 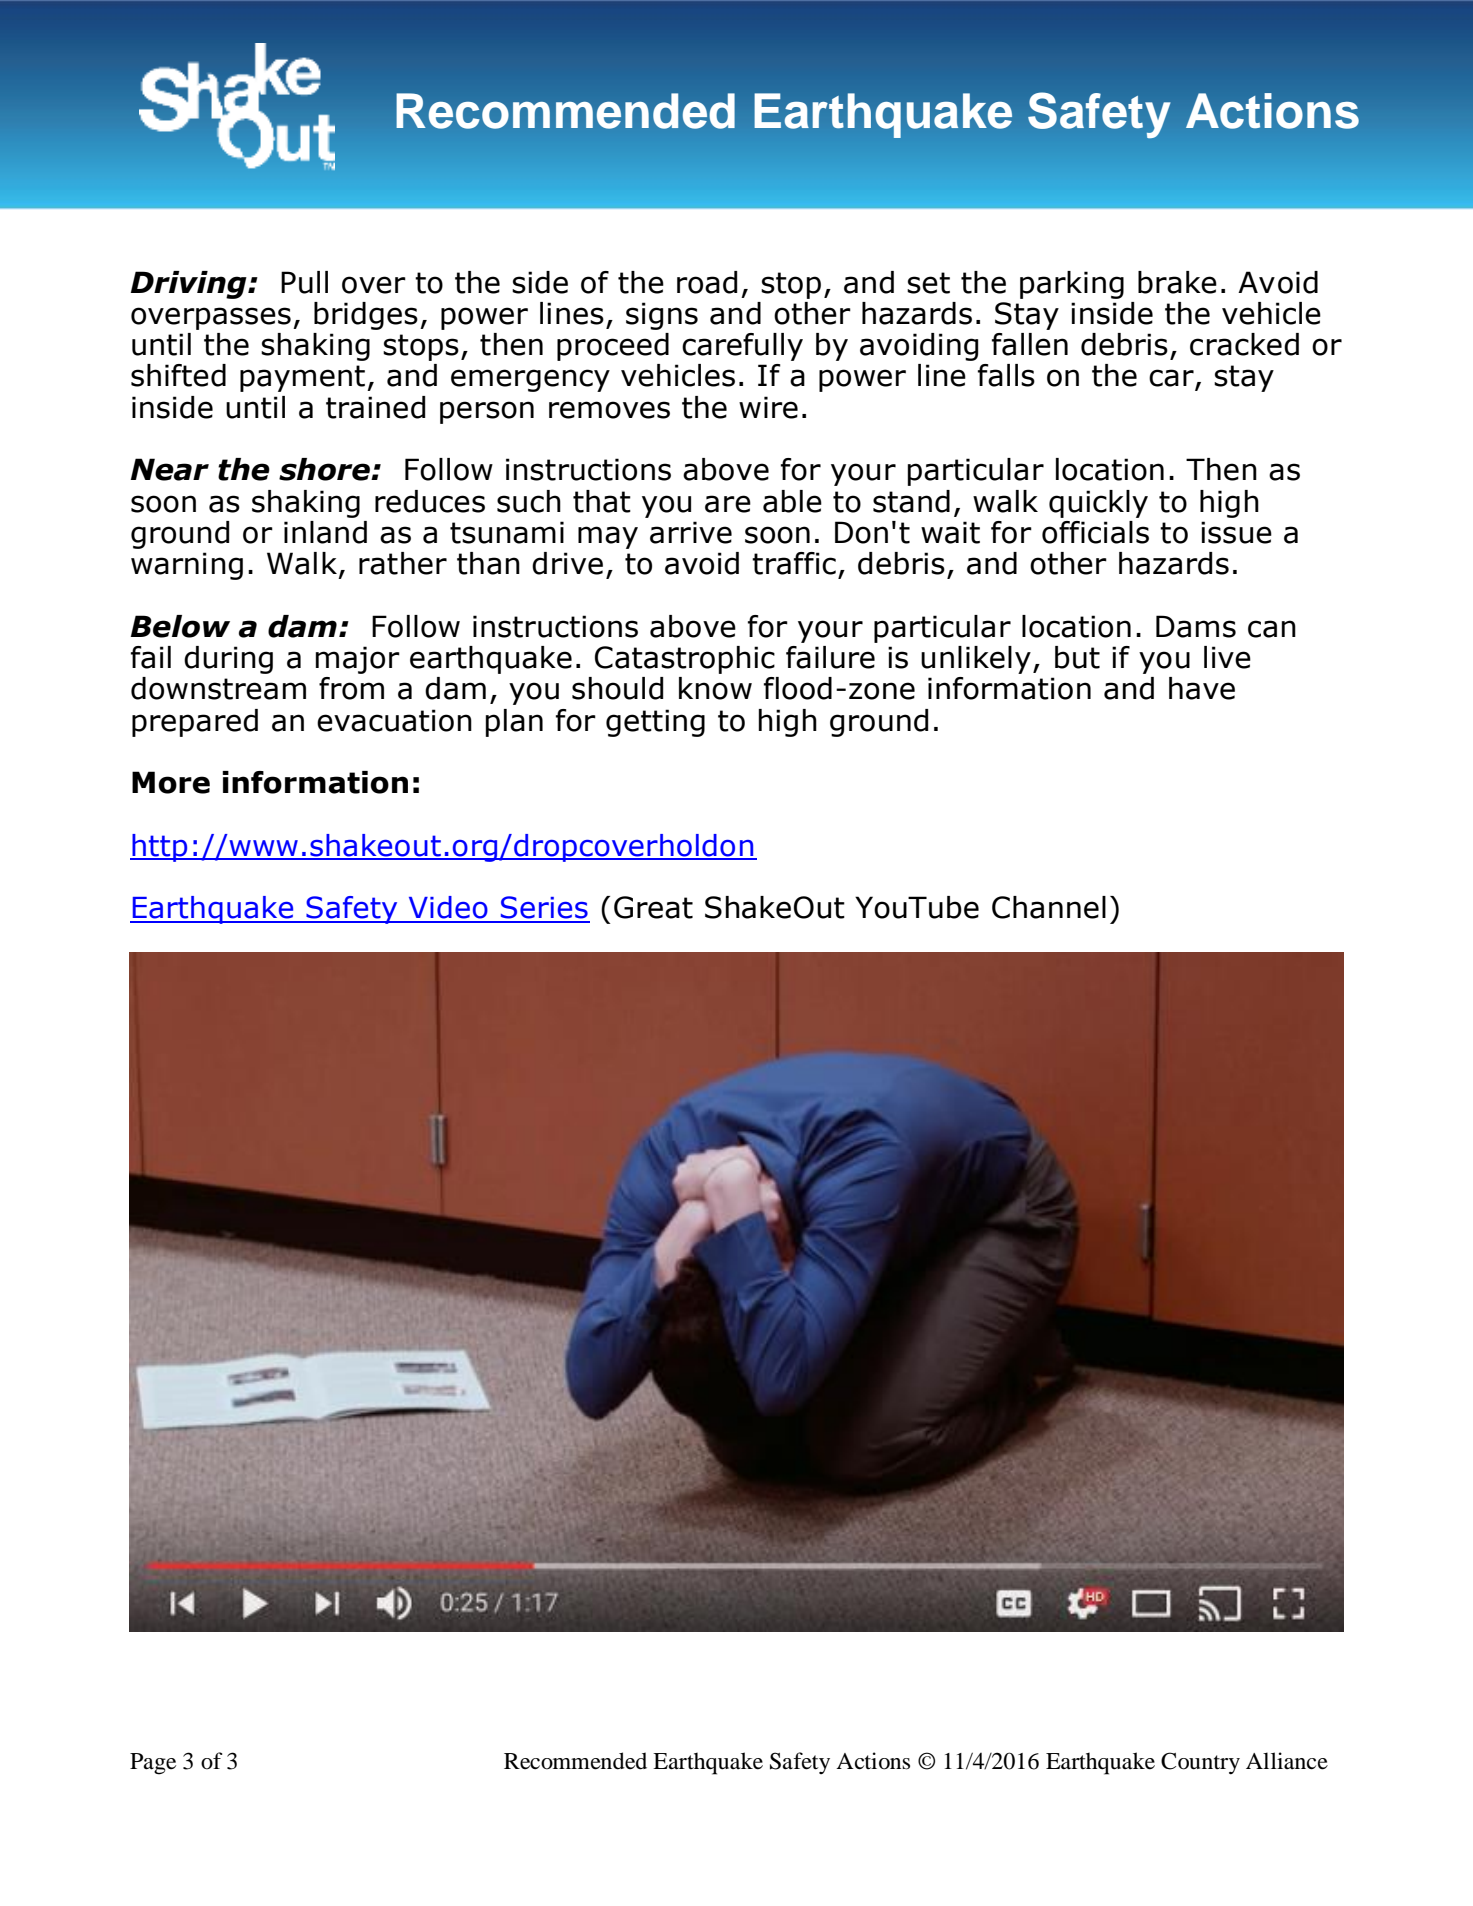 What do you see at coordinates (153, 1764) in the screenshot?
I see `Page` at bounding box center [153, 1764].
